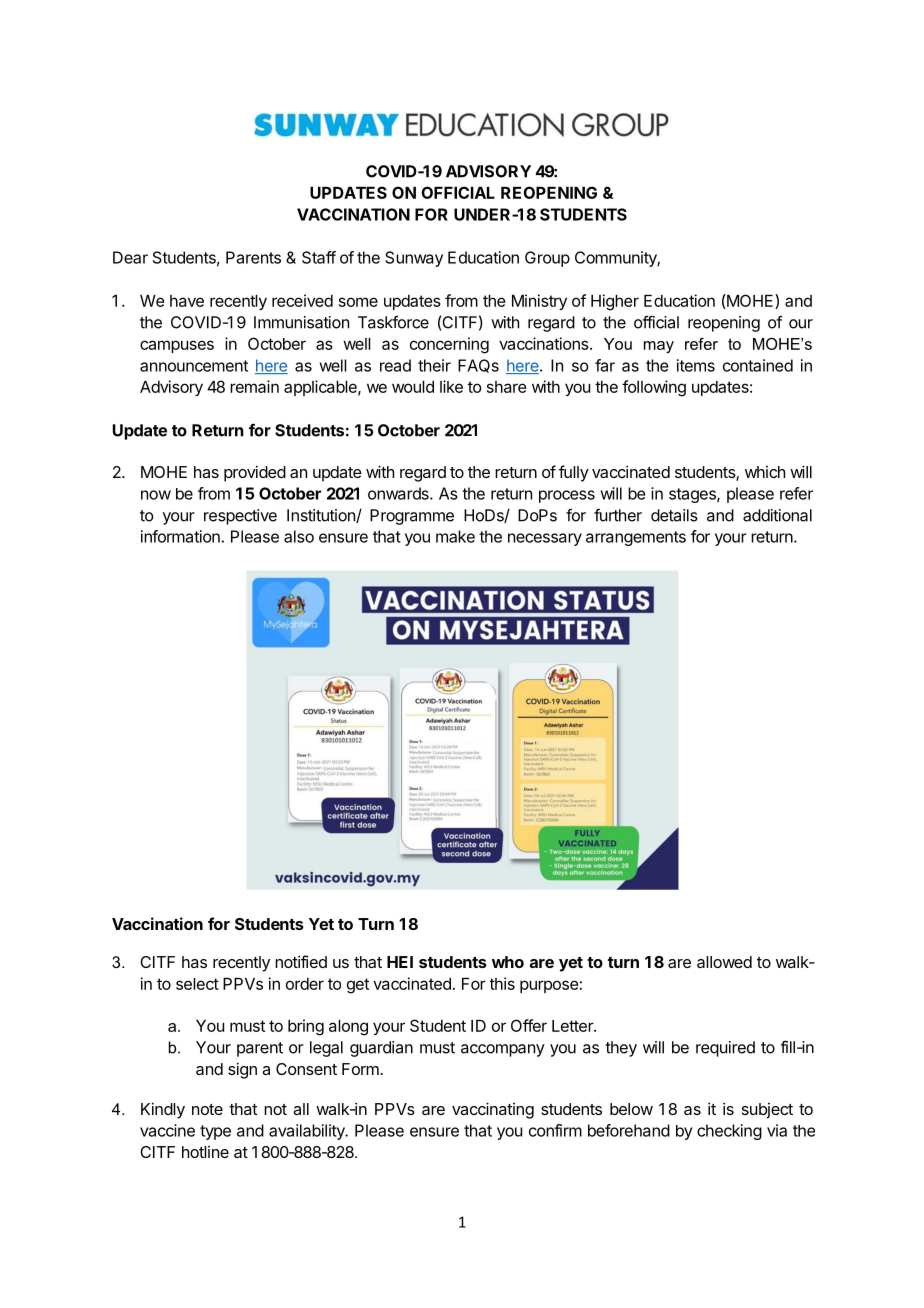 This document has height=1308, width=924. Describe the element at coordinates (215, 1132) in the document. I see `type` at that location.
